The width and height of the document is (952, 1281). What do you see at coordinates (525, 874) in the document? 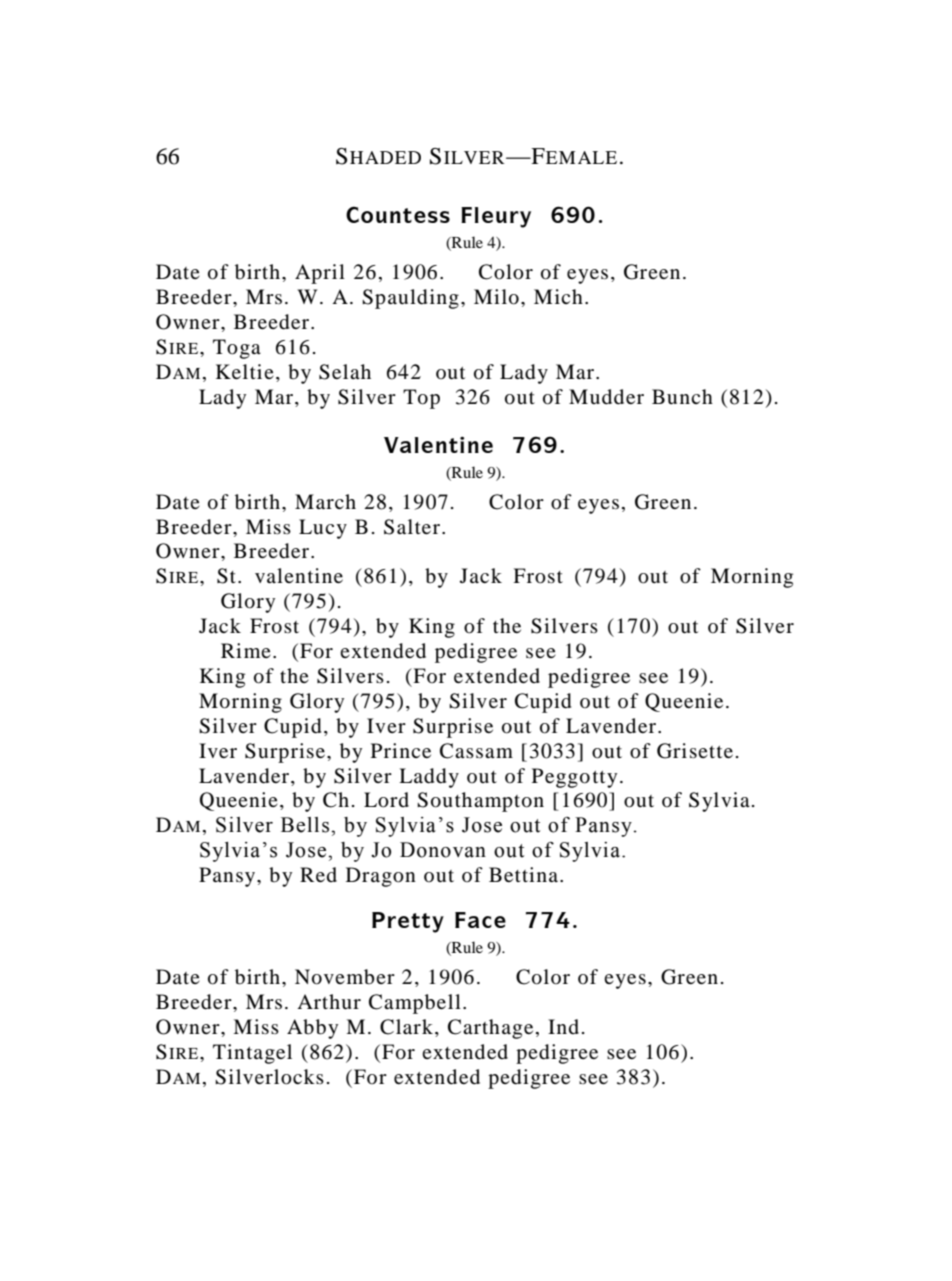
I see `Bettina` at bounding box center [525, 874].
